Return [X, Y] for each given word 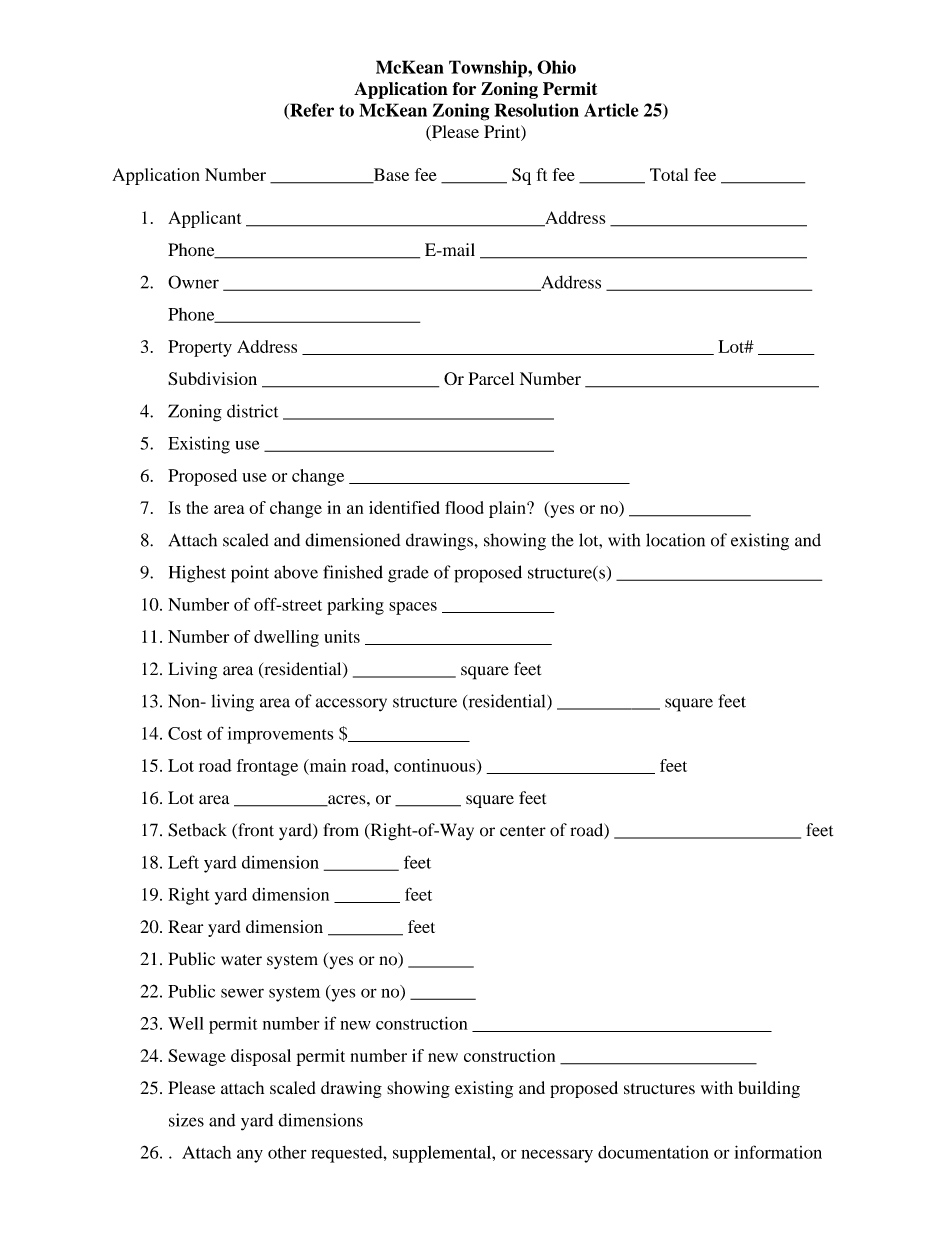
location [675, 540]
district [252, 411]
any [250, 1156]
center [523, 831]
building [769, 1089]
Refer [311, 111]
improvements [280, 735]
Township [489, 69]
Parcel [491, 378]
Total [669, 174]
